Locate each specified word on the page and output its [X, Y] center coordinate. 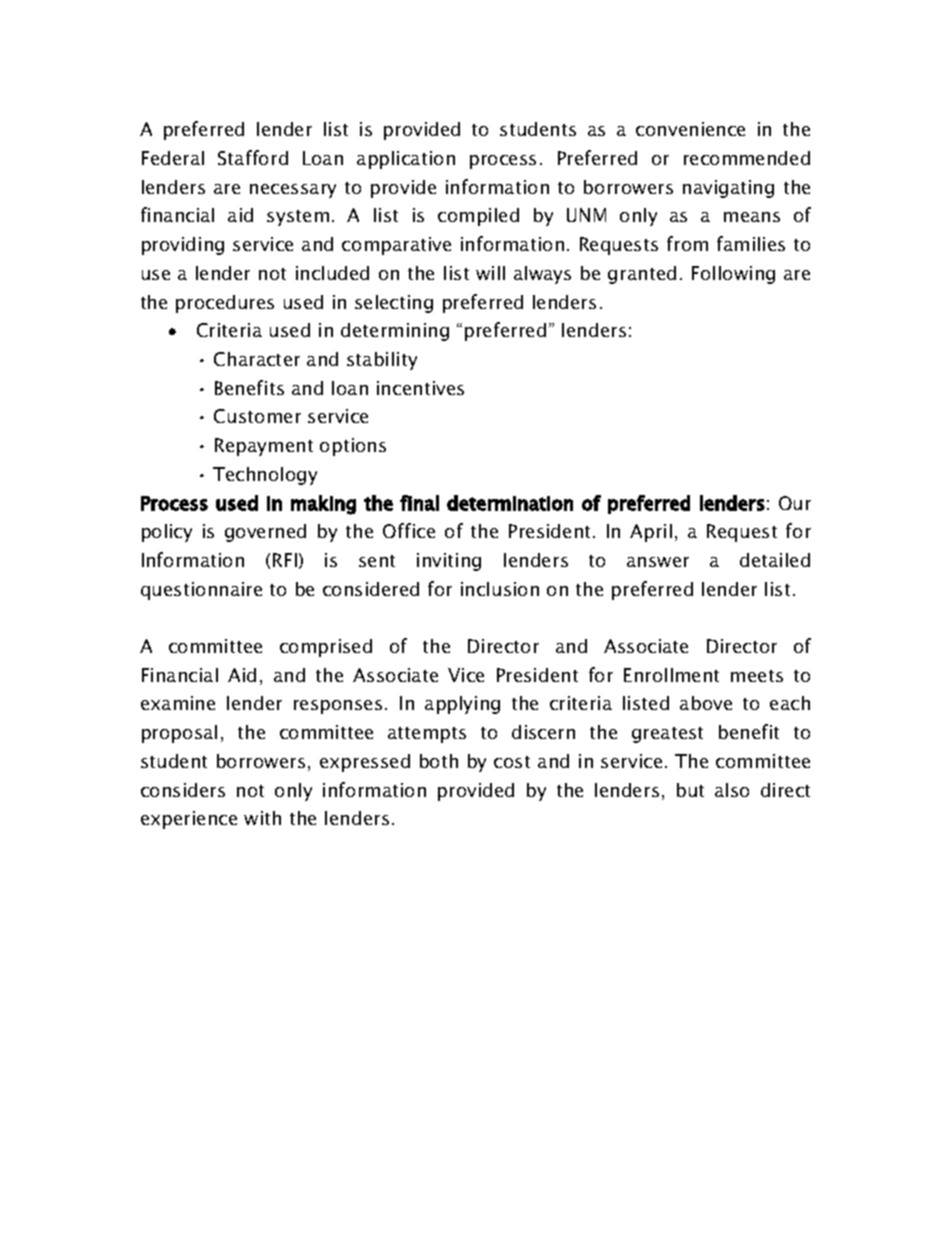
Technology [265, 476]
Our [795, 503]
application [406, 160]
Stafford [253, 157]
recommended [747, 158]
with [262, 818]
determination [510, 503]
